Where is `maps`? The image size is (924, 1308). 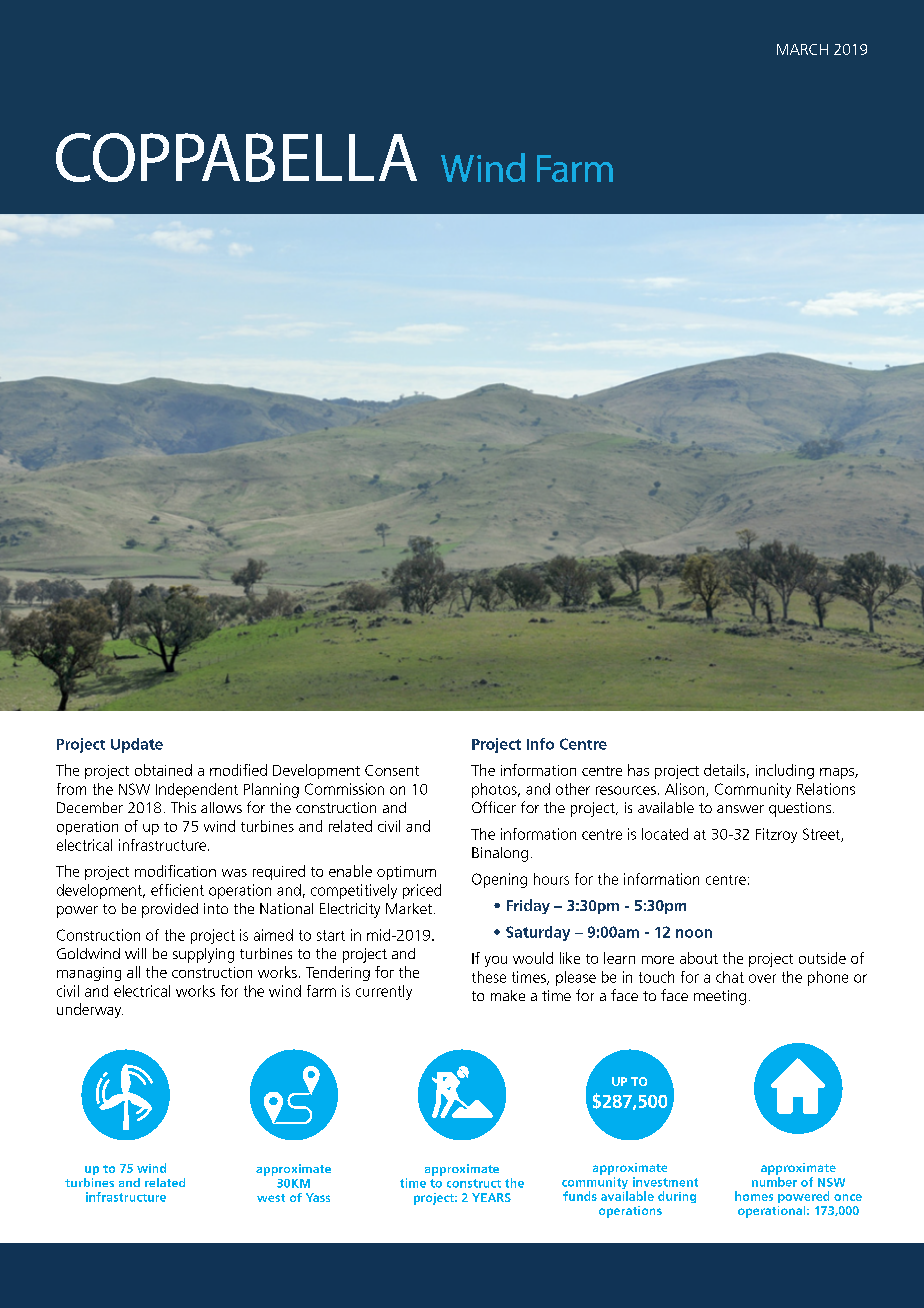 maps is located at coordinates (838, 773).
